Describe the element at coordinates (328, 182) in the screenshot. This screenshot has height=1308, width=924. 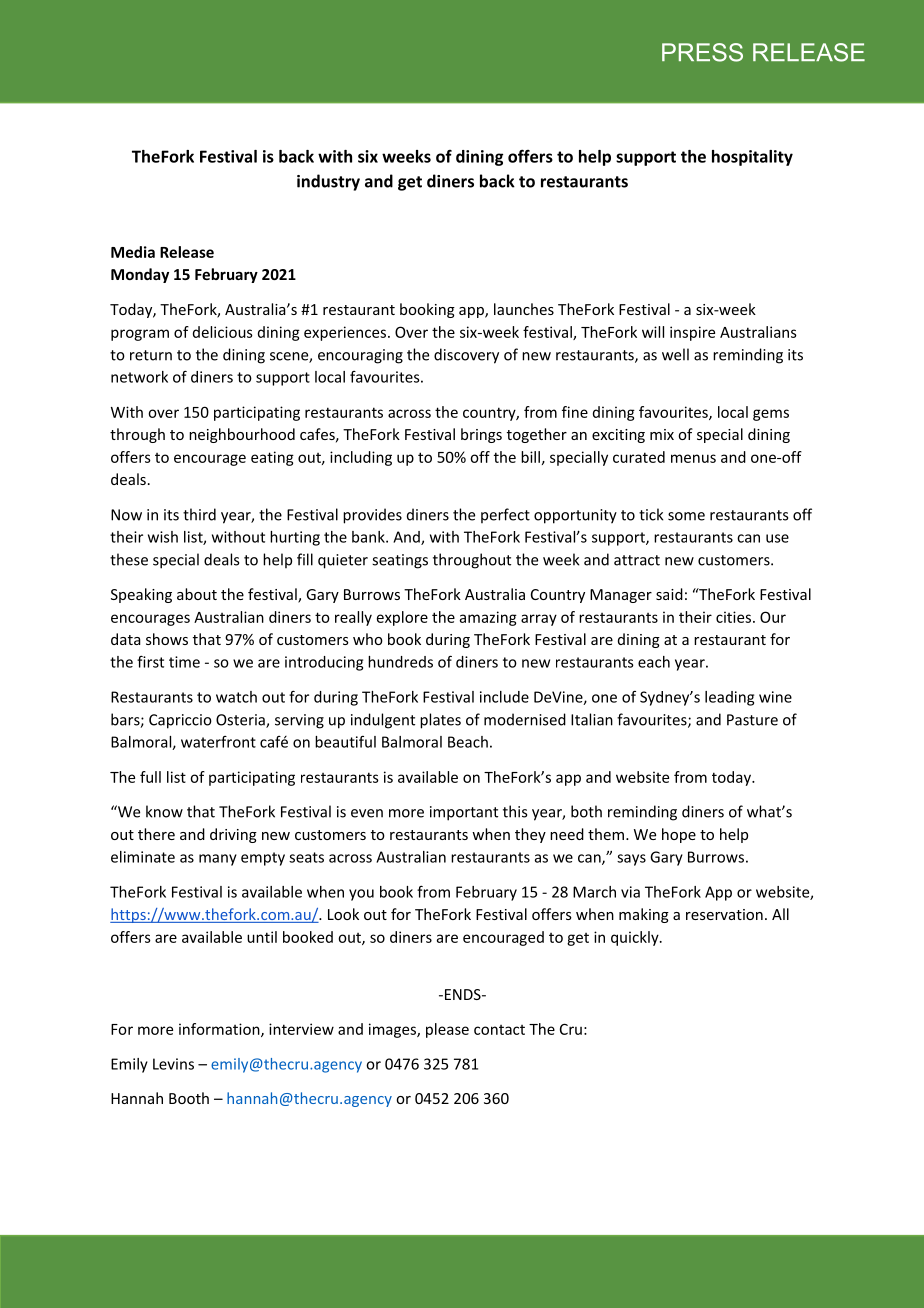
I see `industry` at that location.
